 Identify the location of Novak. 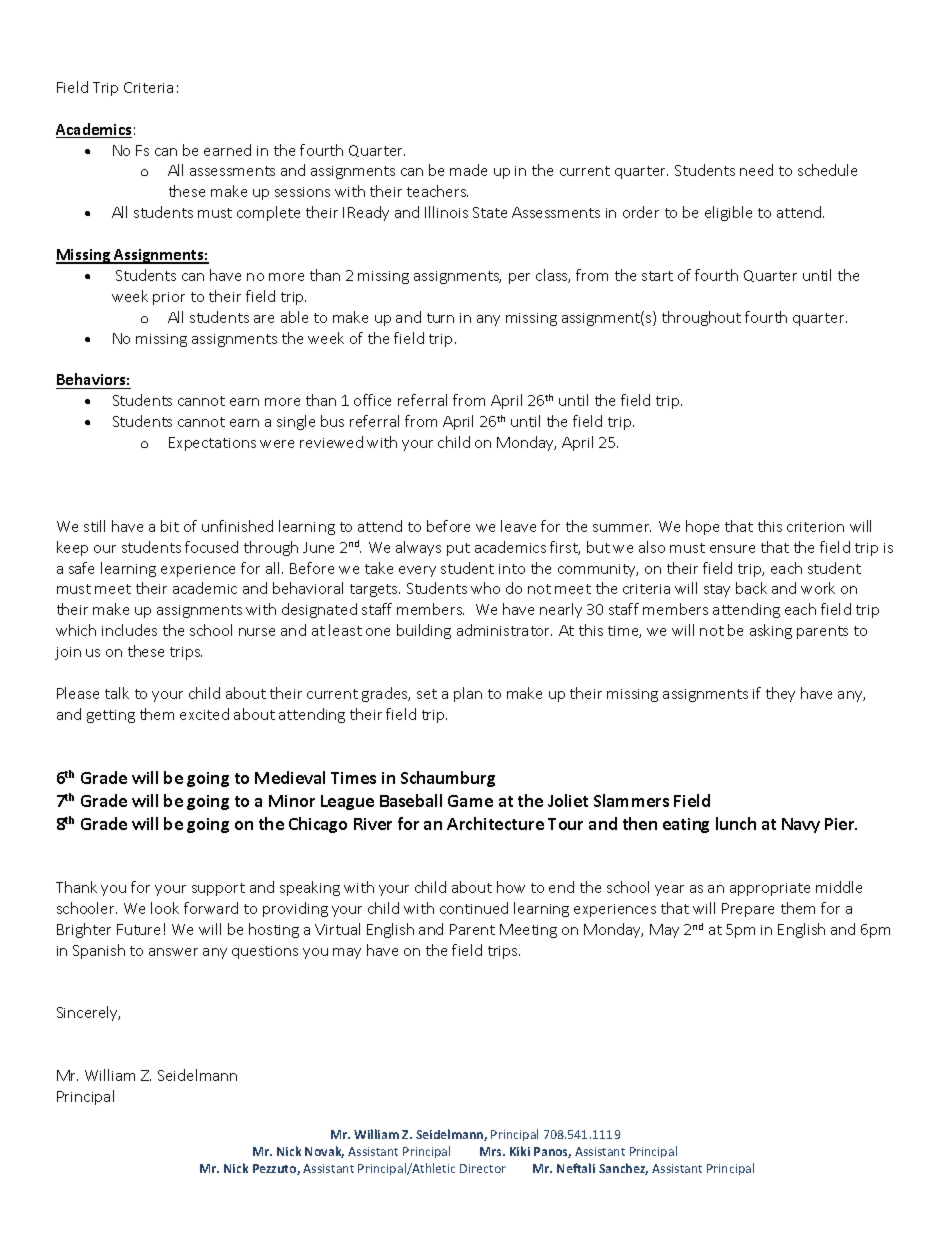
(324, 1152).
